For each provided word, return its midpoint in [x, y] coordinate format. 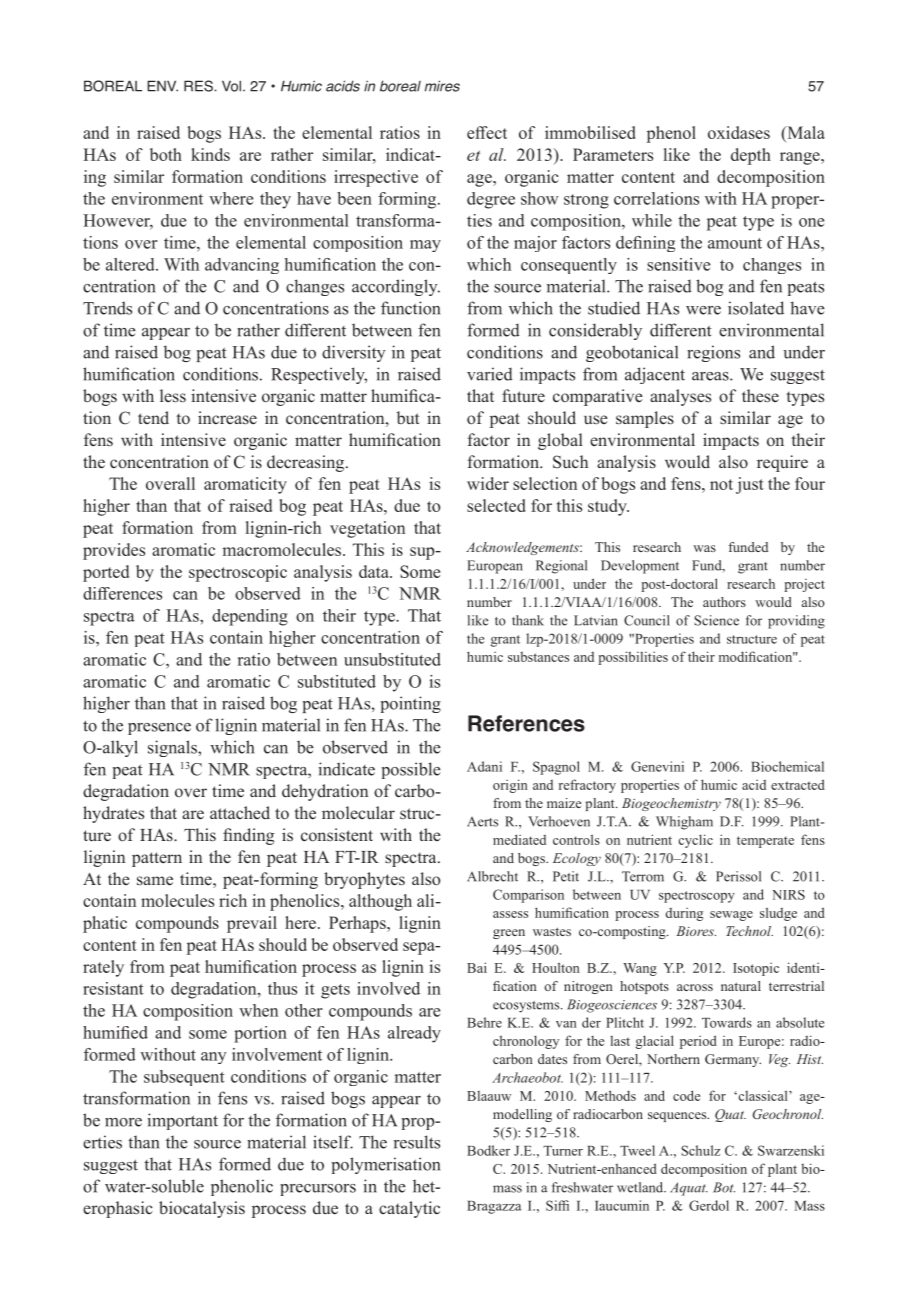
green [509, 934]
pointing [411, 704]
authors [724, 602]
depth [751, 156]
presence [159, 729]
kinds [210, 154]
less [173, 396]
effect [487, 132]
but [408, 417]
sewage [731, 916]
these [760, 396]
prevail [252, 924]
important [182, 1121]
